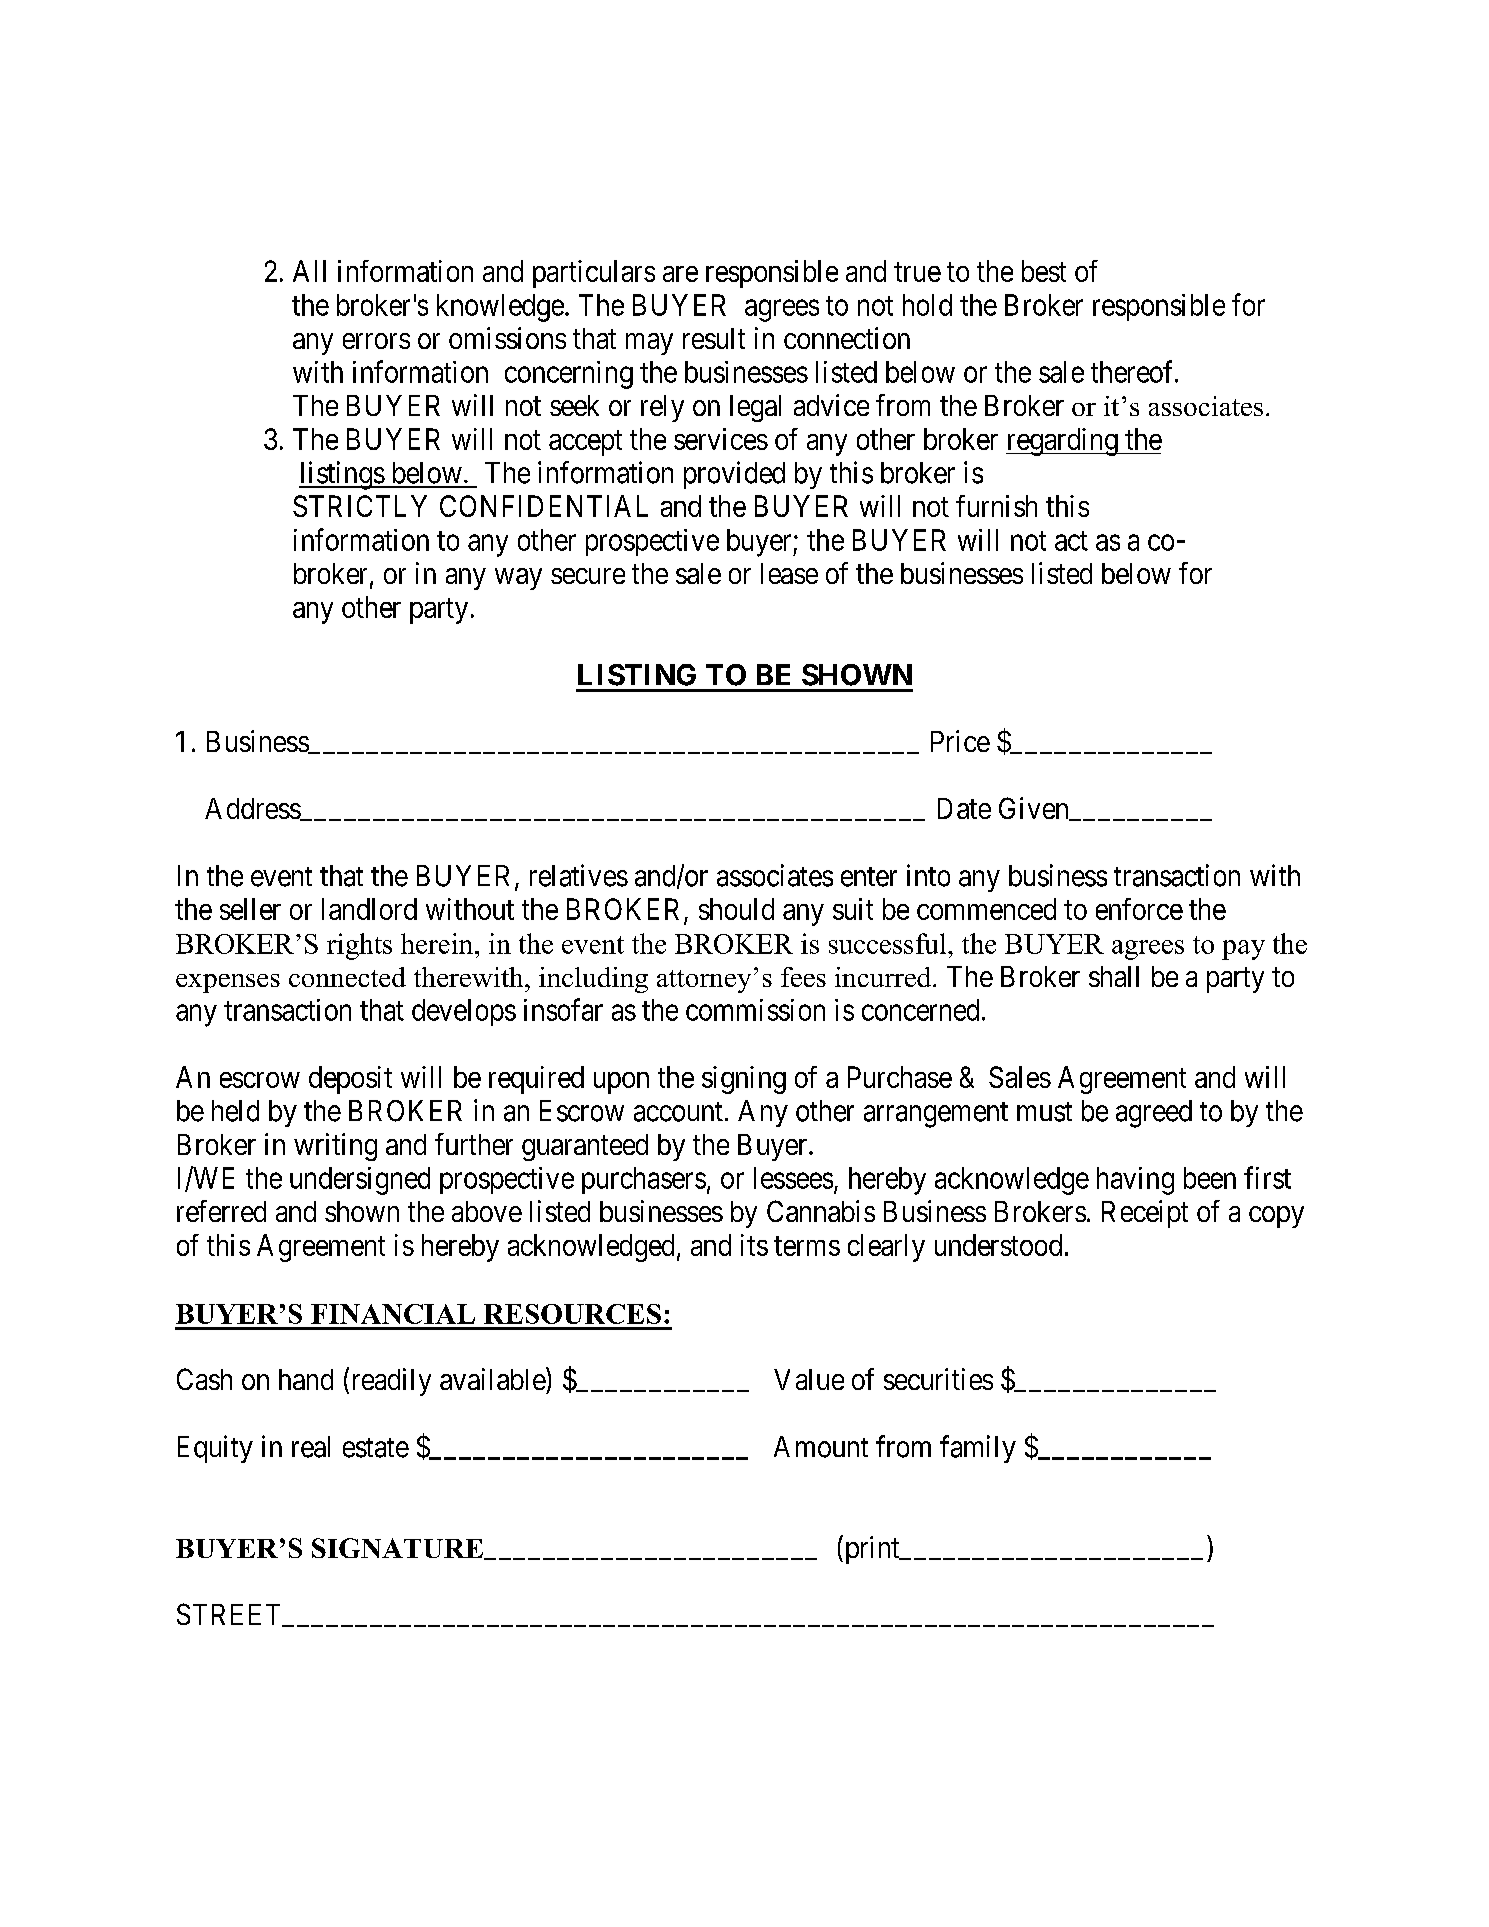  I want to click on real, so click(311, 1447).
